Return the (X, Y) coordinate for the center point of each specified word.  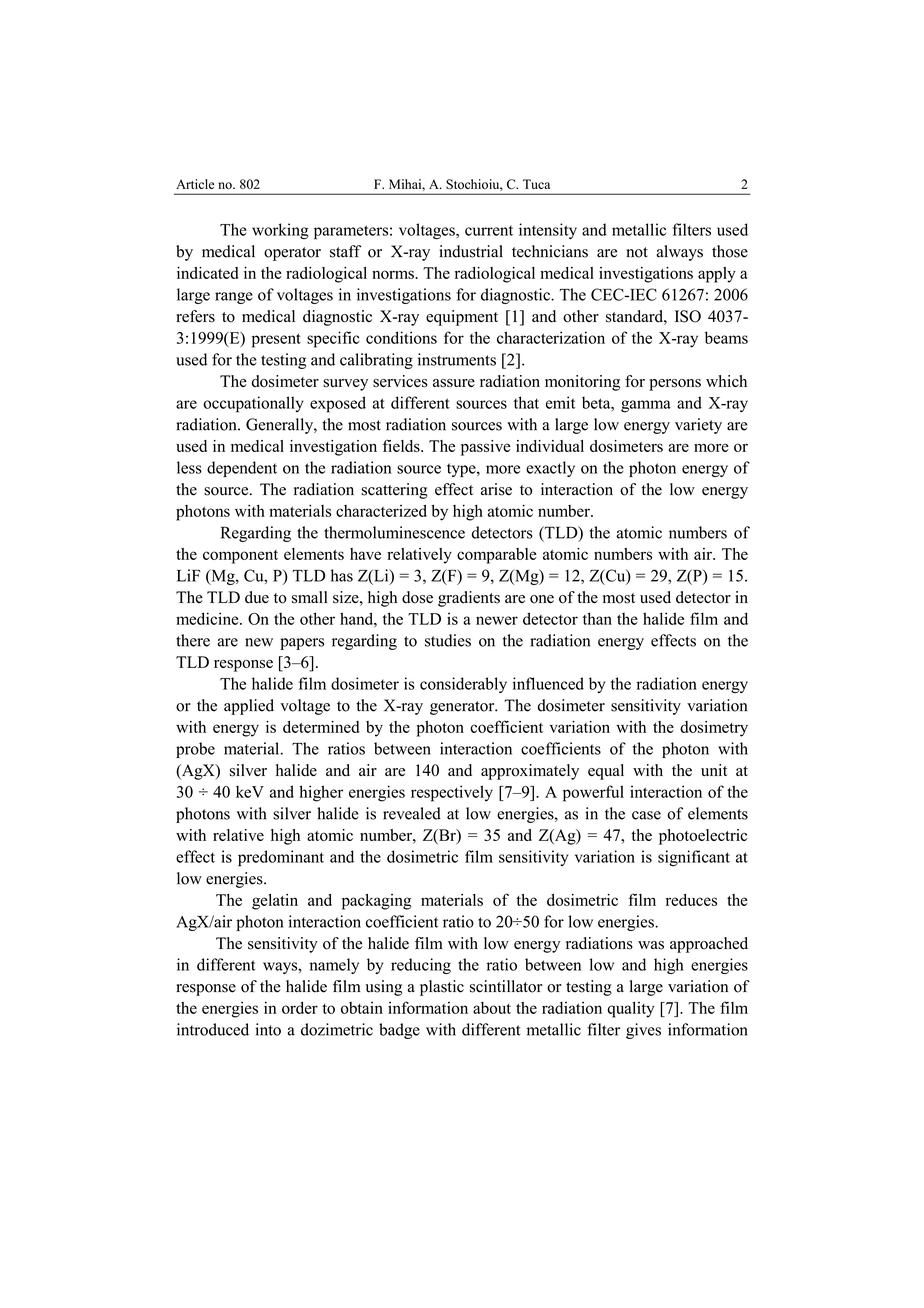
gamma (646, 406)
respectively (452, 793)
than (597, 618)
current (489, 230)
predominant (281, 858)
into (268, 1029)
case (646, 815)
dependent (242, 469)
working (280, 231)
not (637, 252)
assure (454, 383)
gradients (469, 599)
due (257, 597)
